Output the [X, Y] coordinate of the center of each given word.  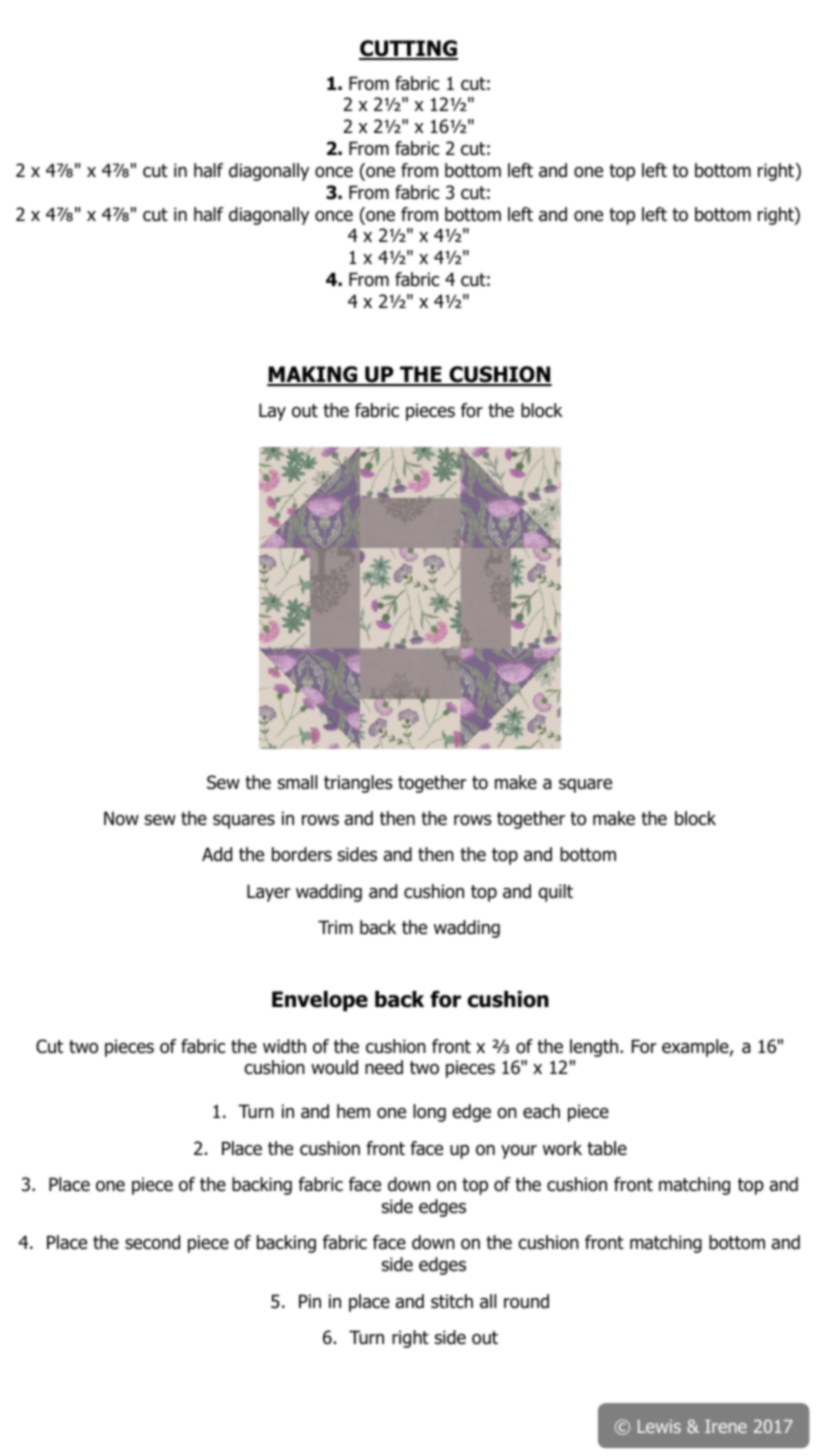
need [384, 1067]
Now [121, 818]
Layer [269, 893]
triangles [358, 784]
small [297, 782]
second [152, 1242]
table [607, 1148]
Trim [335, 927]
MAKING [313, 375]
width [284, 1046]
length [595, 1048]
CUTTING [408, 49]
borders [302, 854]
